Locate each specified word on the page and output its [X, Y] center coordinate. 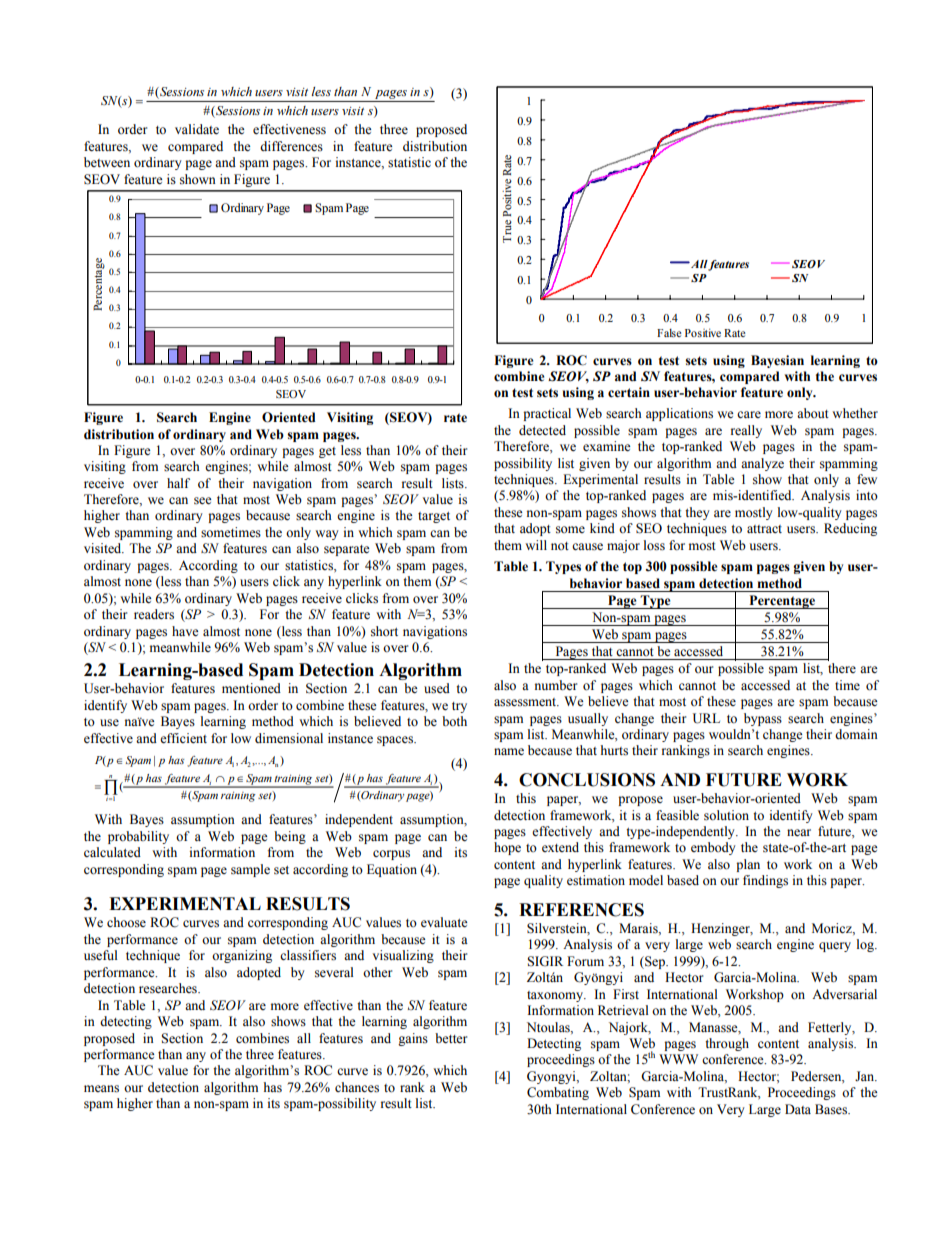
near [799, 832]
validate [197, 129]
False [669, 333]
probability [138, 837]
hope [507, 848]
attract [764, 529]
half [178, 483]
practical [547, 414]
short [384, 631]
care [749, 414]
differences [291, 146]
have [185, 631]
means [101, 1089]
